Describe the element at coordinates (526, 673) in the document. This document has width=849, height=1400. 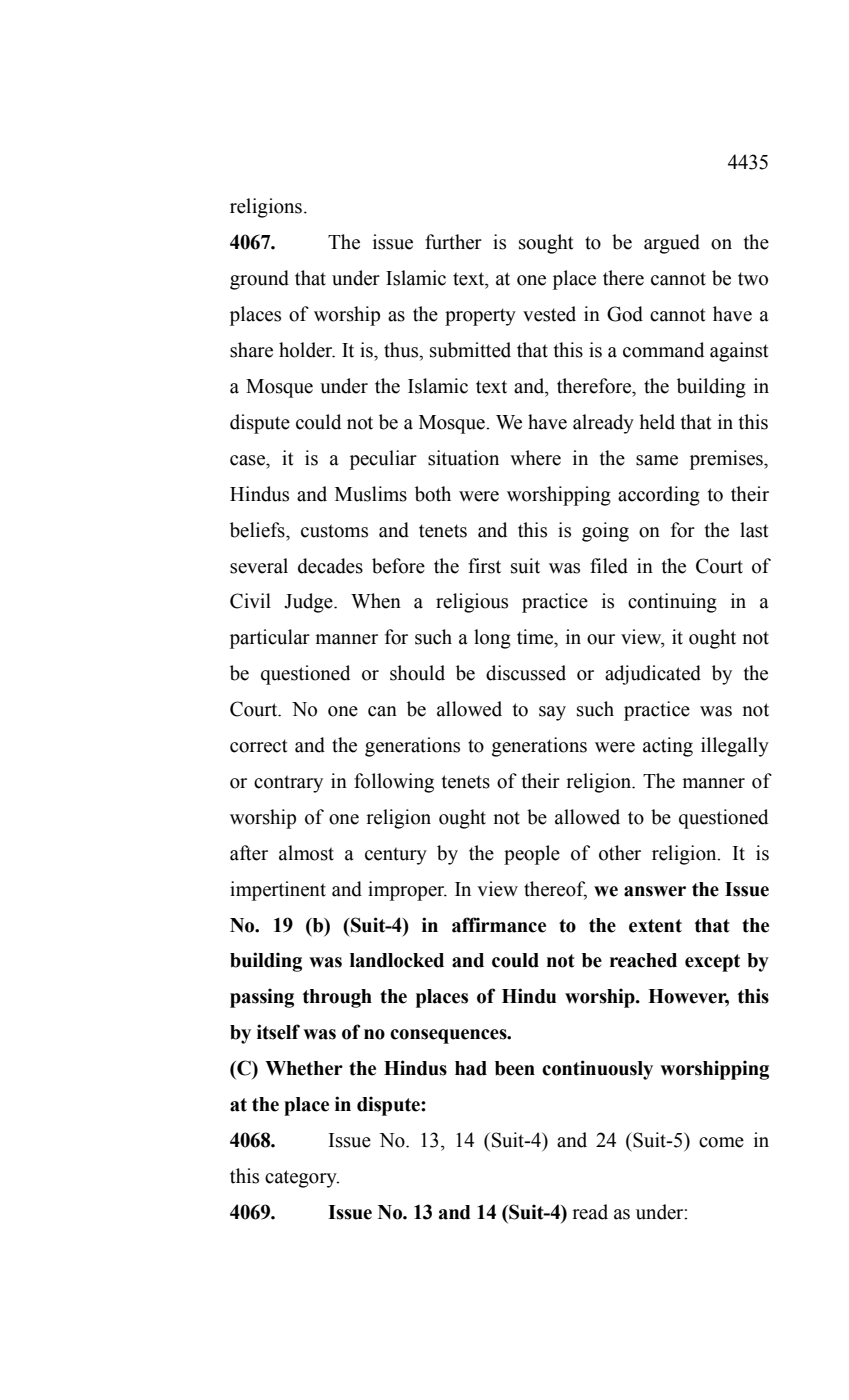
I see `discussed` at that location.
